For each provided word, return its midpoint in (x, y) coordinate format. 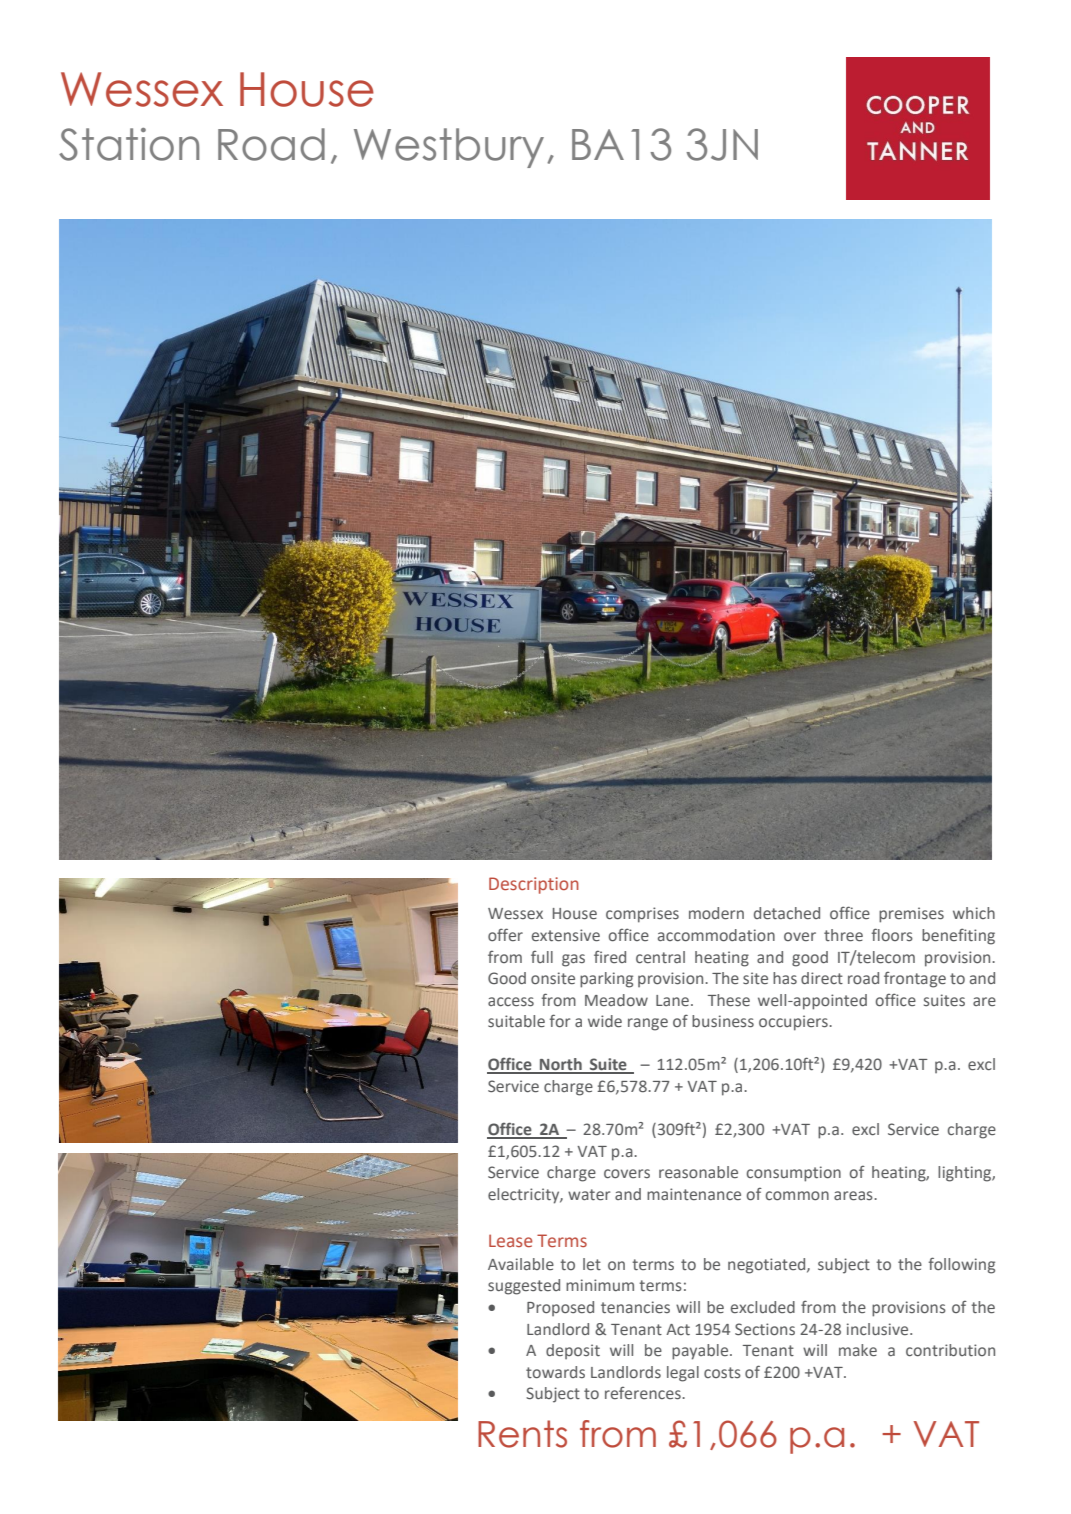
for (560, 1020)
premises (911, 915)
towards (555, 1372)
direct (822, 978)
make (858, 1350)
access (511, 1001)
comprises (642, 915)
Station (129, 144)
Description (534, 885)
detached (787, 913)
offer (505, 934)
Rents (522, 1434)
